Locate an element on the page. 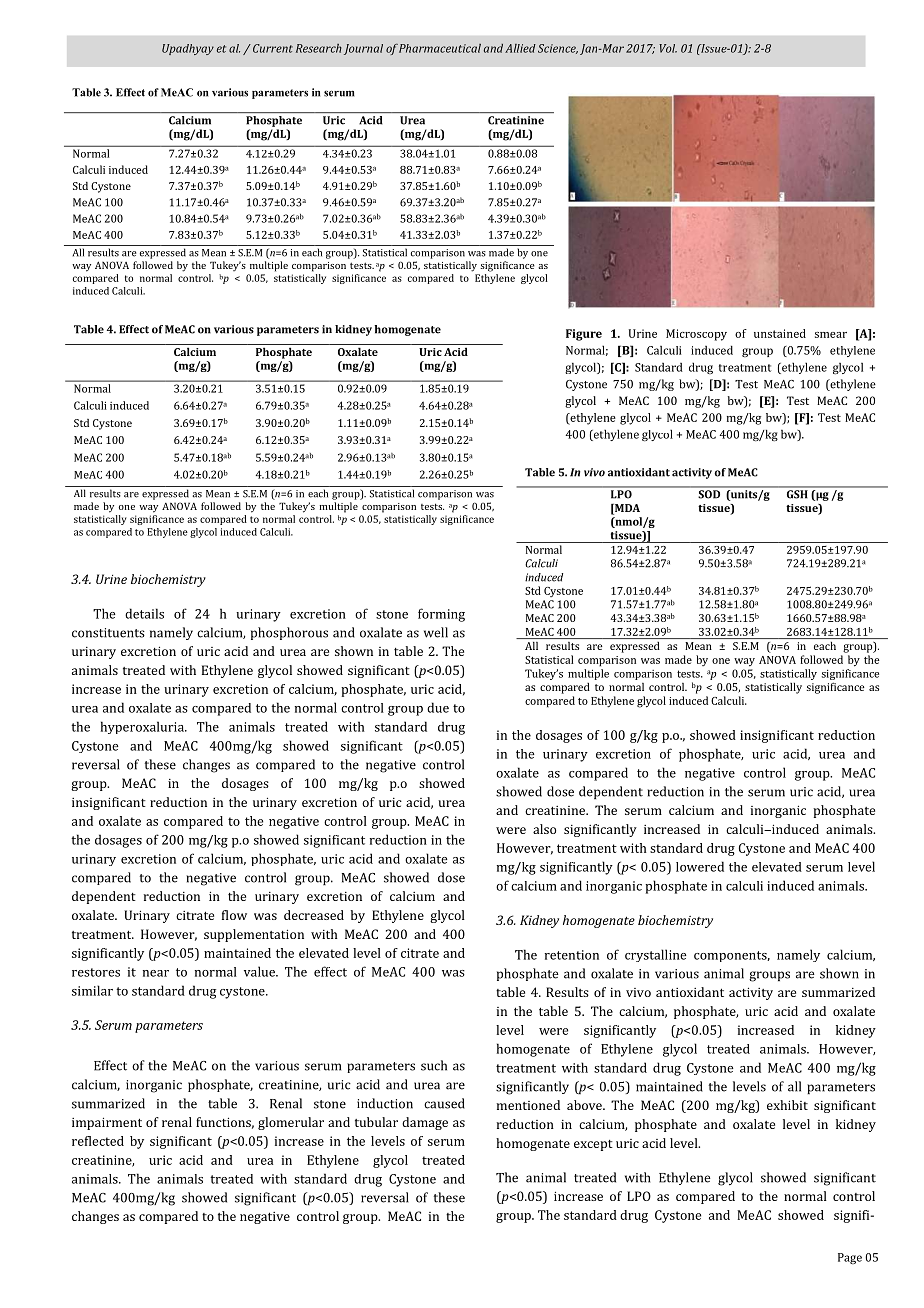 The width and height of the image is (924, 1308). details is located at coordinates (144, 613).
